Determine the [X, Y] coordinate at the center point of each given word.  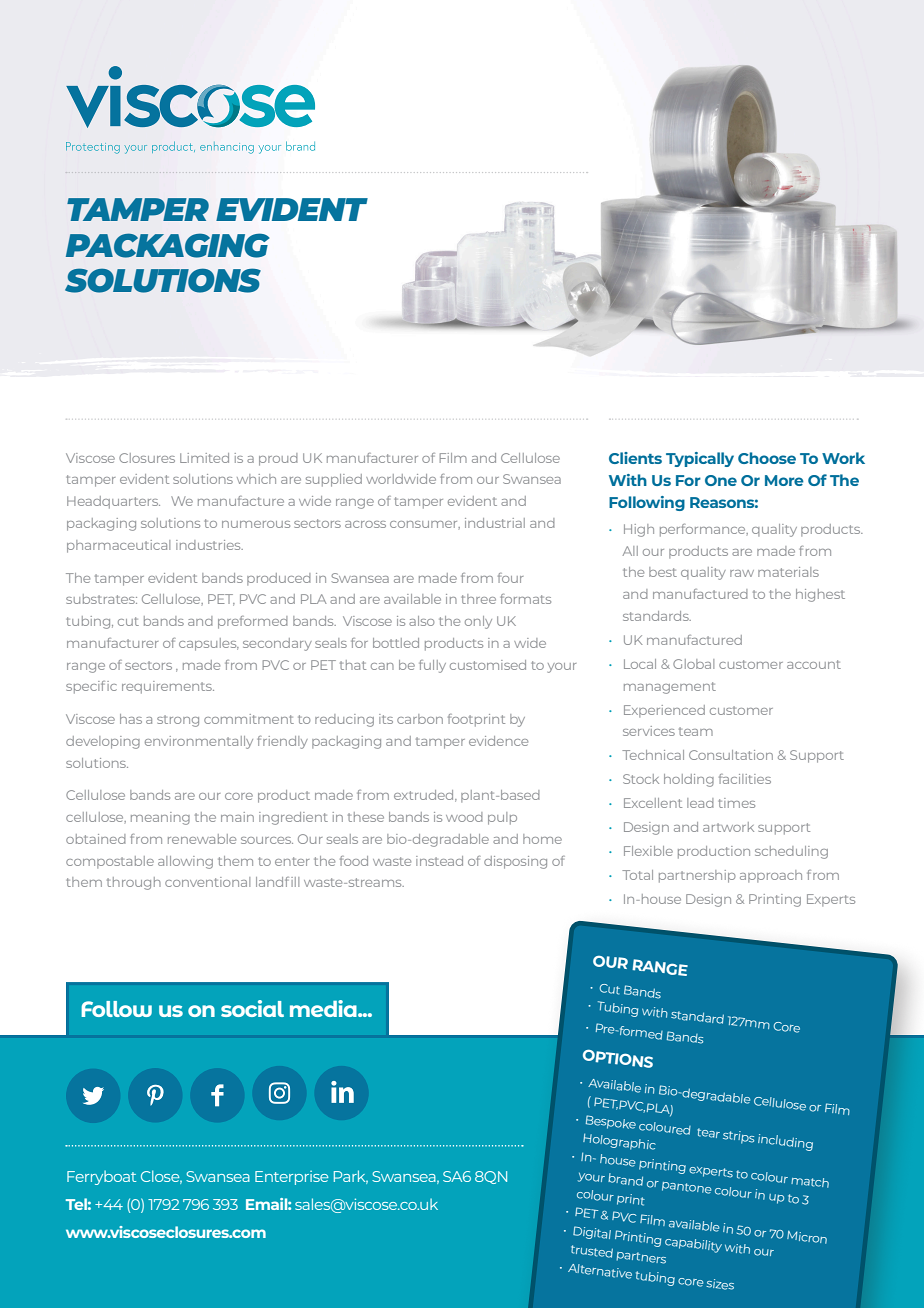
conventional [207, 882]
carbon [420, 719]
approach [771, 876]
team [696, 731]
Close [161, 1177]
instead [439, 861]
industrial [495, 523]
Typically [700, 459]
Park [351, 1177]
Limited [204, 458]
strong [178, 721]
